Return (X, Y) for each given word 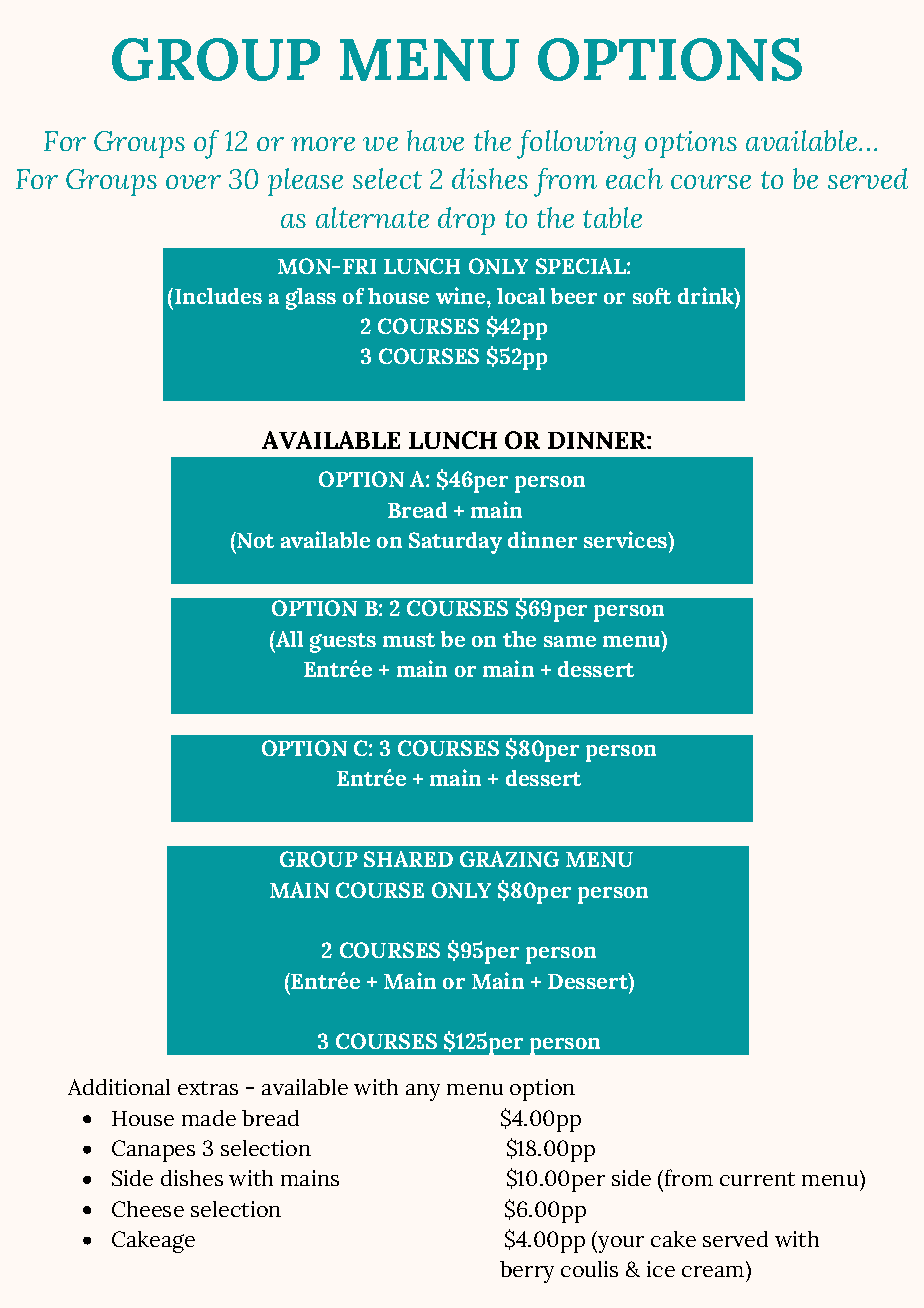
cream (713, 1271)
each (634, 178)
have (435, 140)
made (209, 1118)
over (193, 182)
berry (527, 1272)
